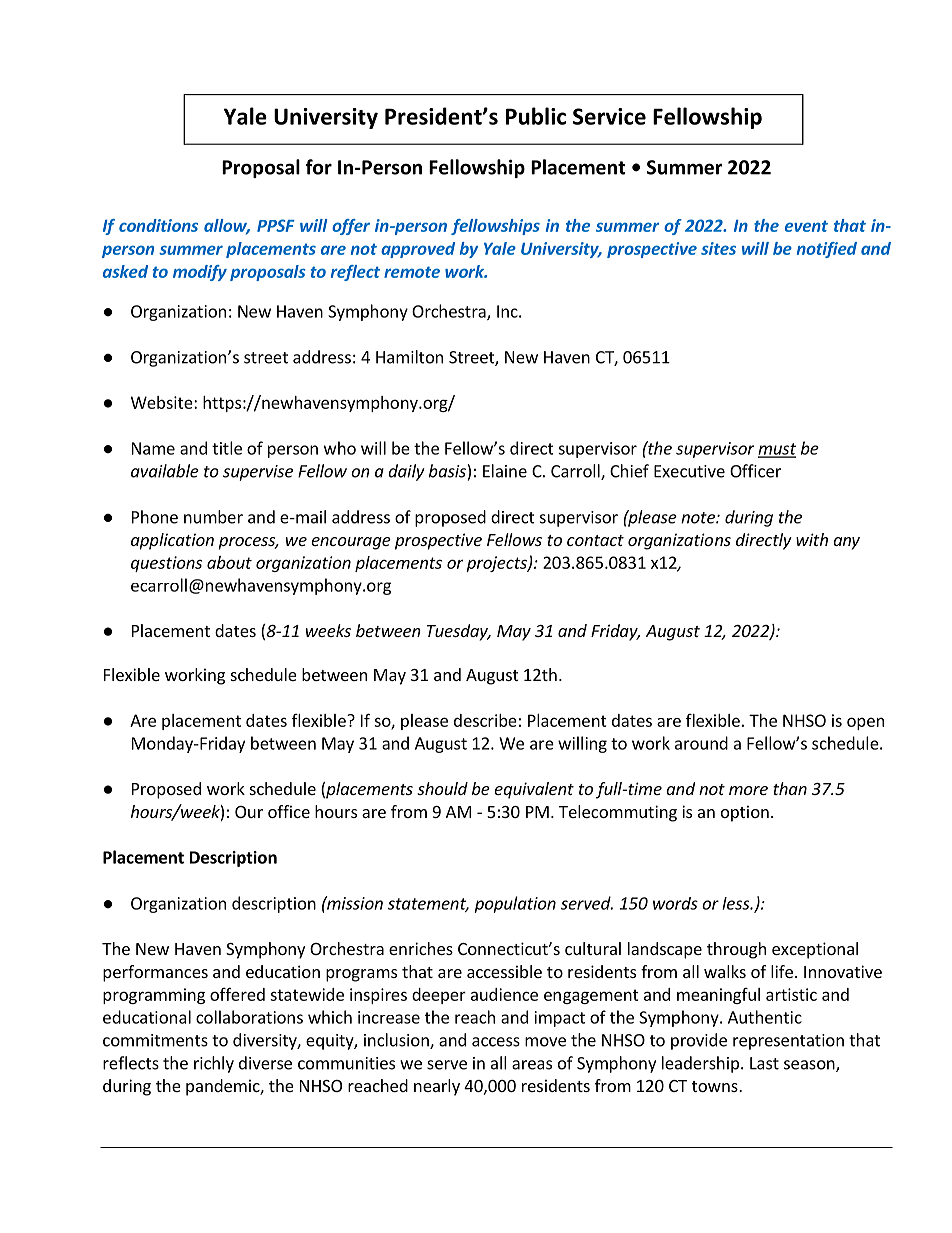 This page has width=952, height=1233. Describe the element at coordinates (806, 226) in the page. I see `event` at that location.
